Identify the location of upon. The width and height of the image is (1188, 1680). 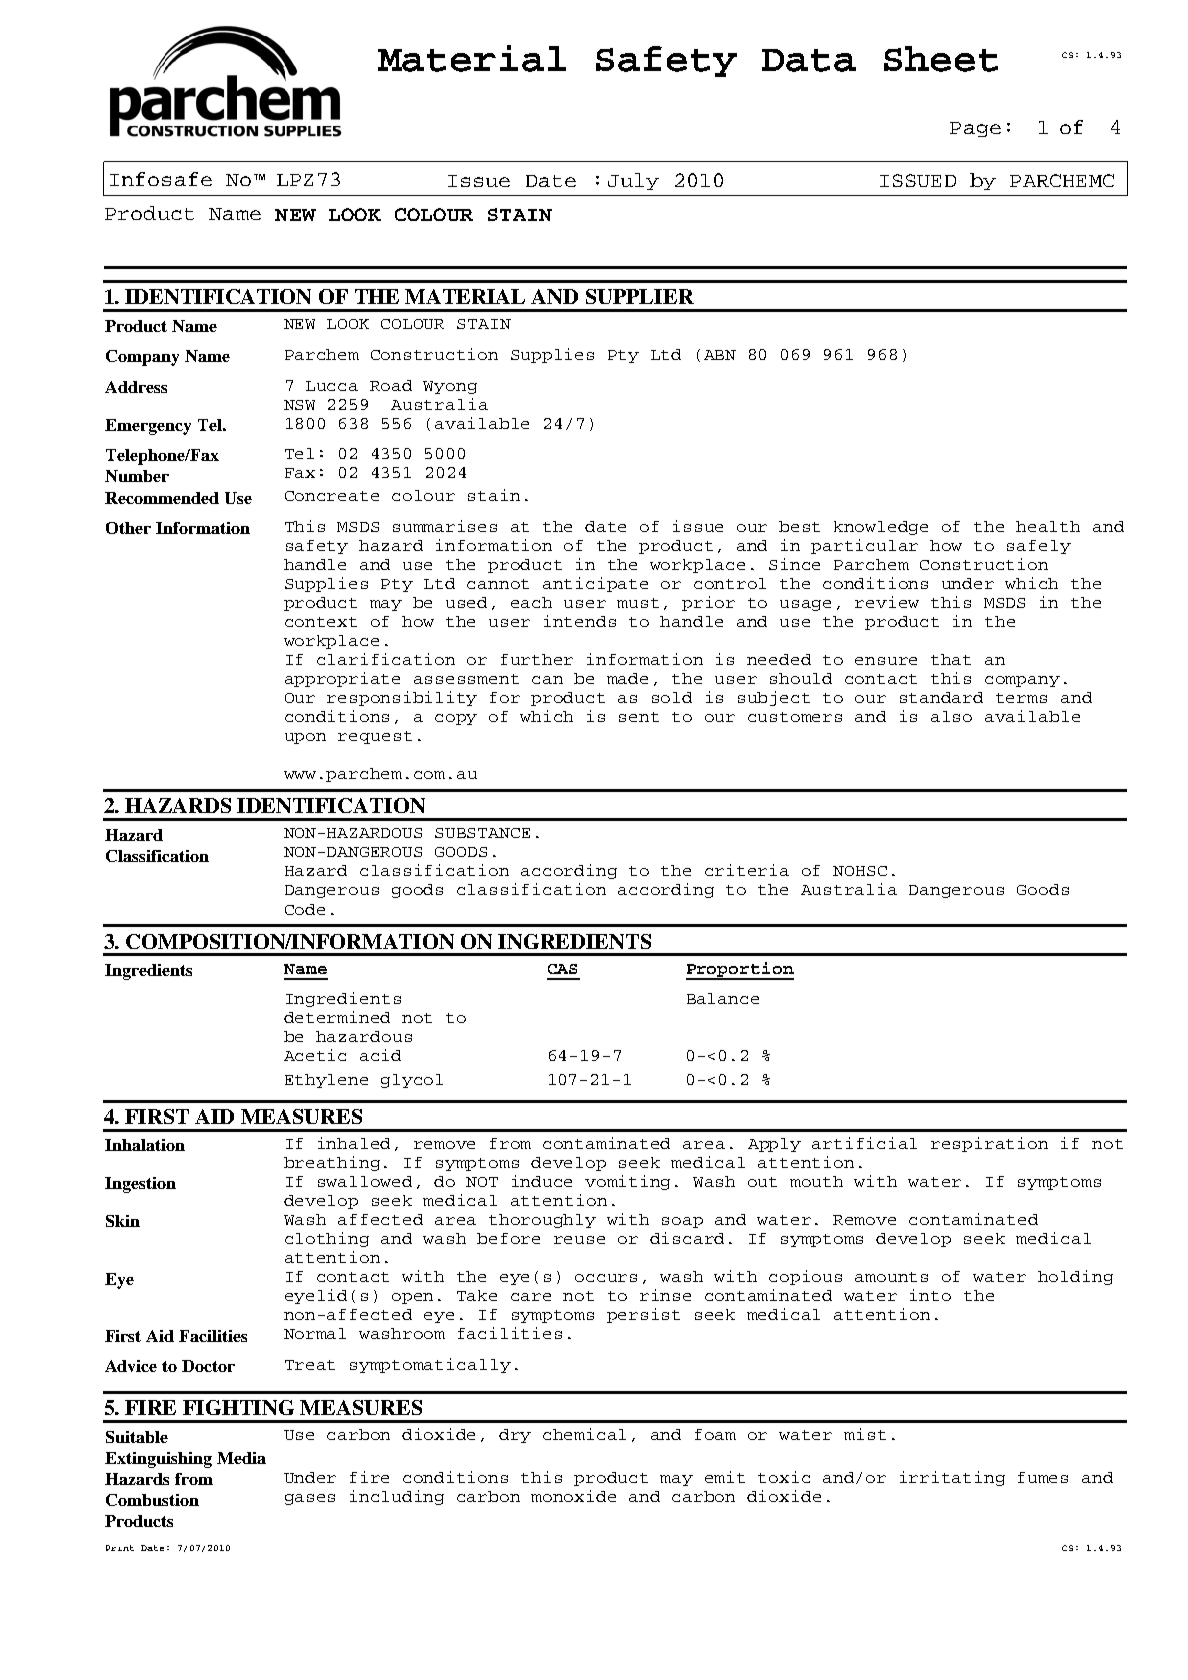
(305, 738).
